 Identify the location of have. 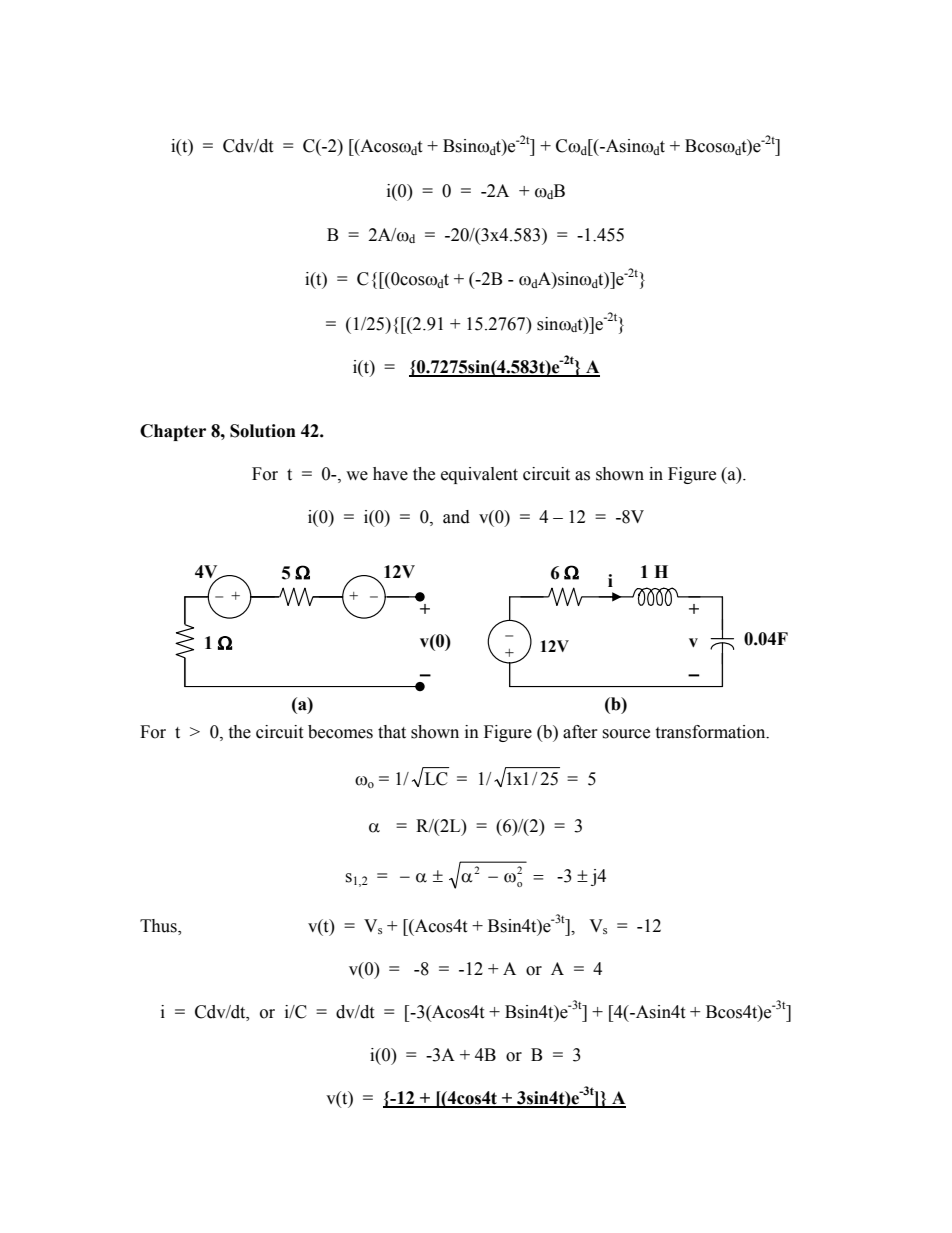
(390, 474).
